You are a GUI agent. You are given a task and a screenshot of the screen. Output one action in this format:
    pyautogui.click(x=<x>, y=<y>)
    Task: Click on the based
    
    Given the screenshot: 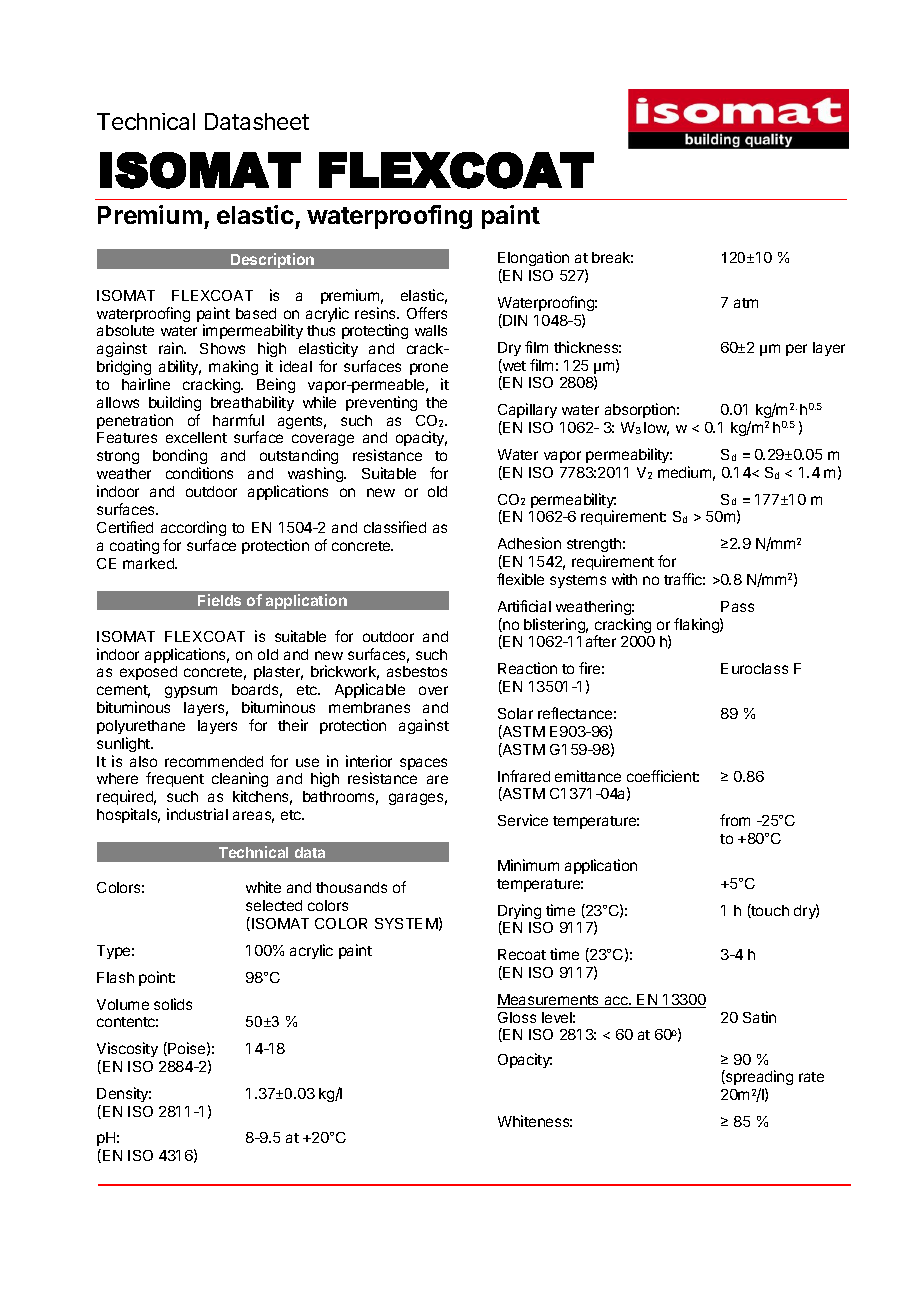 What is the action you would take?
    pyautogui.click(x=256, y=313)
